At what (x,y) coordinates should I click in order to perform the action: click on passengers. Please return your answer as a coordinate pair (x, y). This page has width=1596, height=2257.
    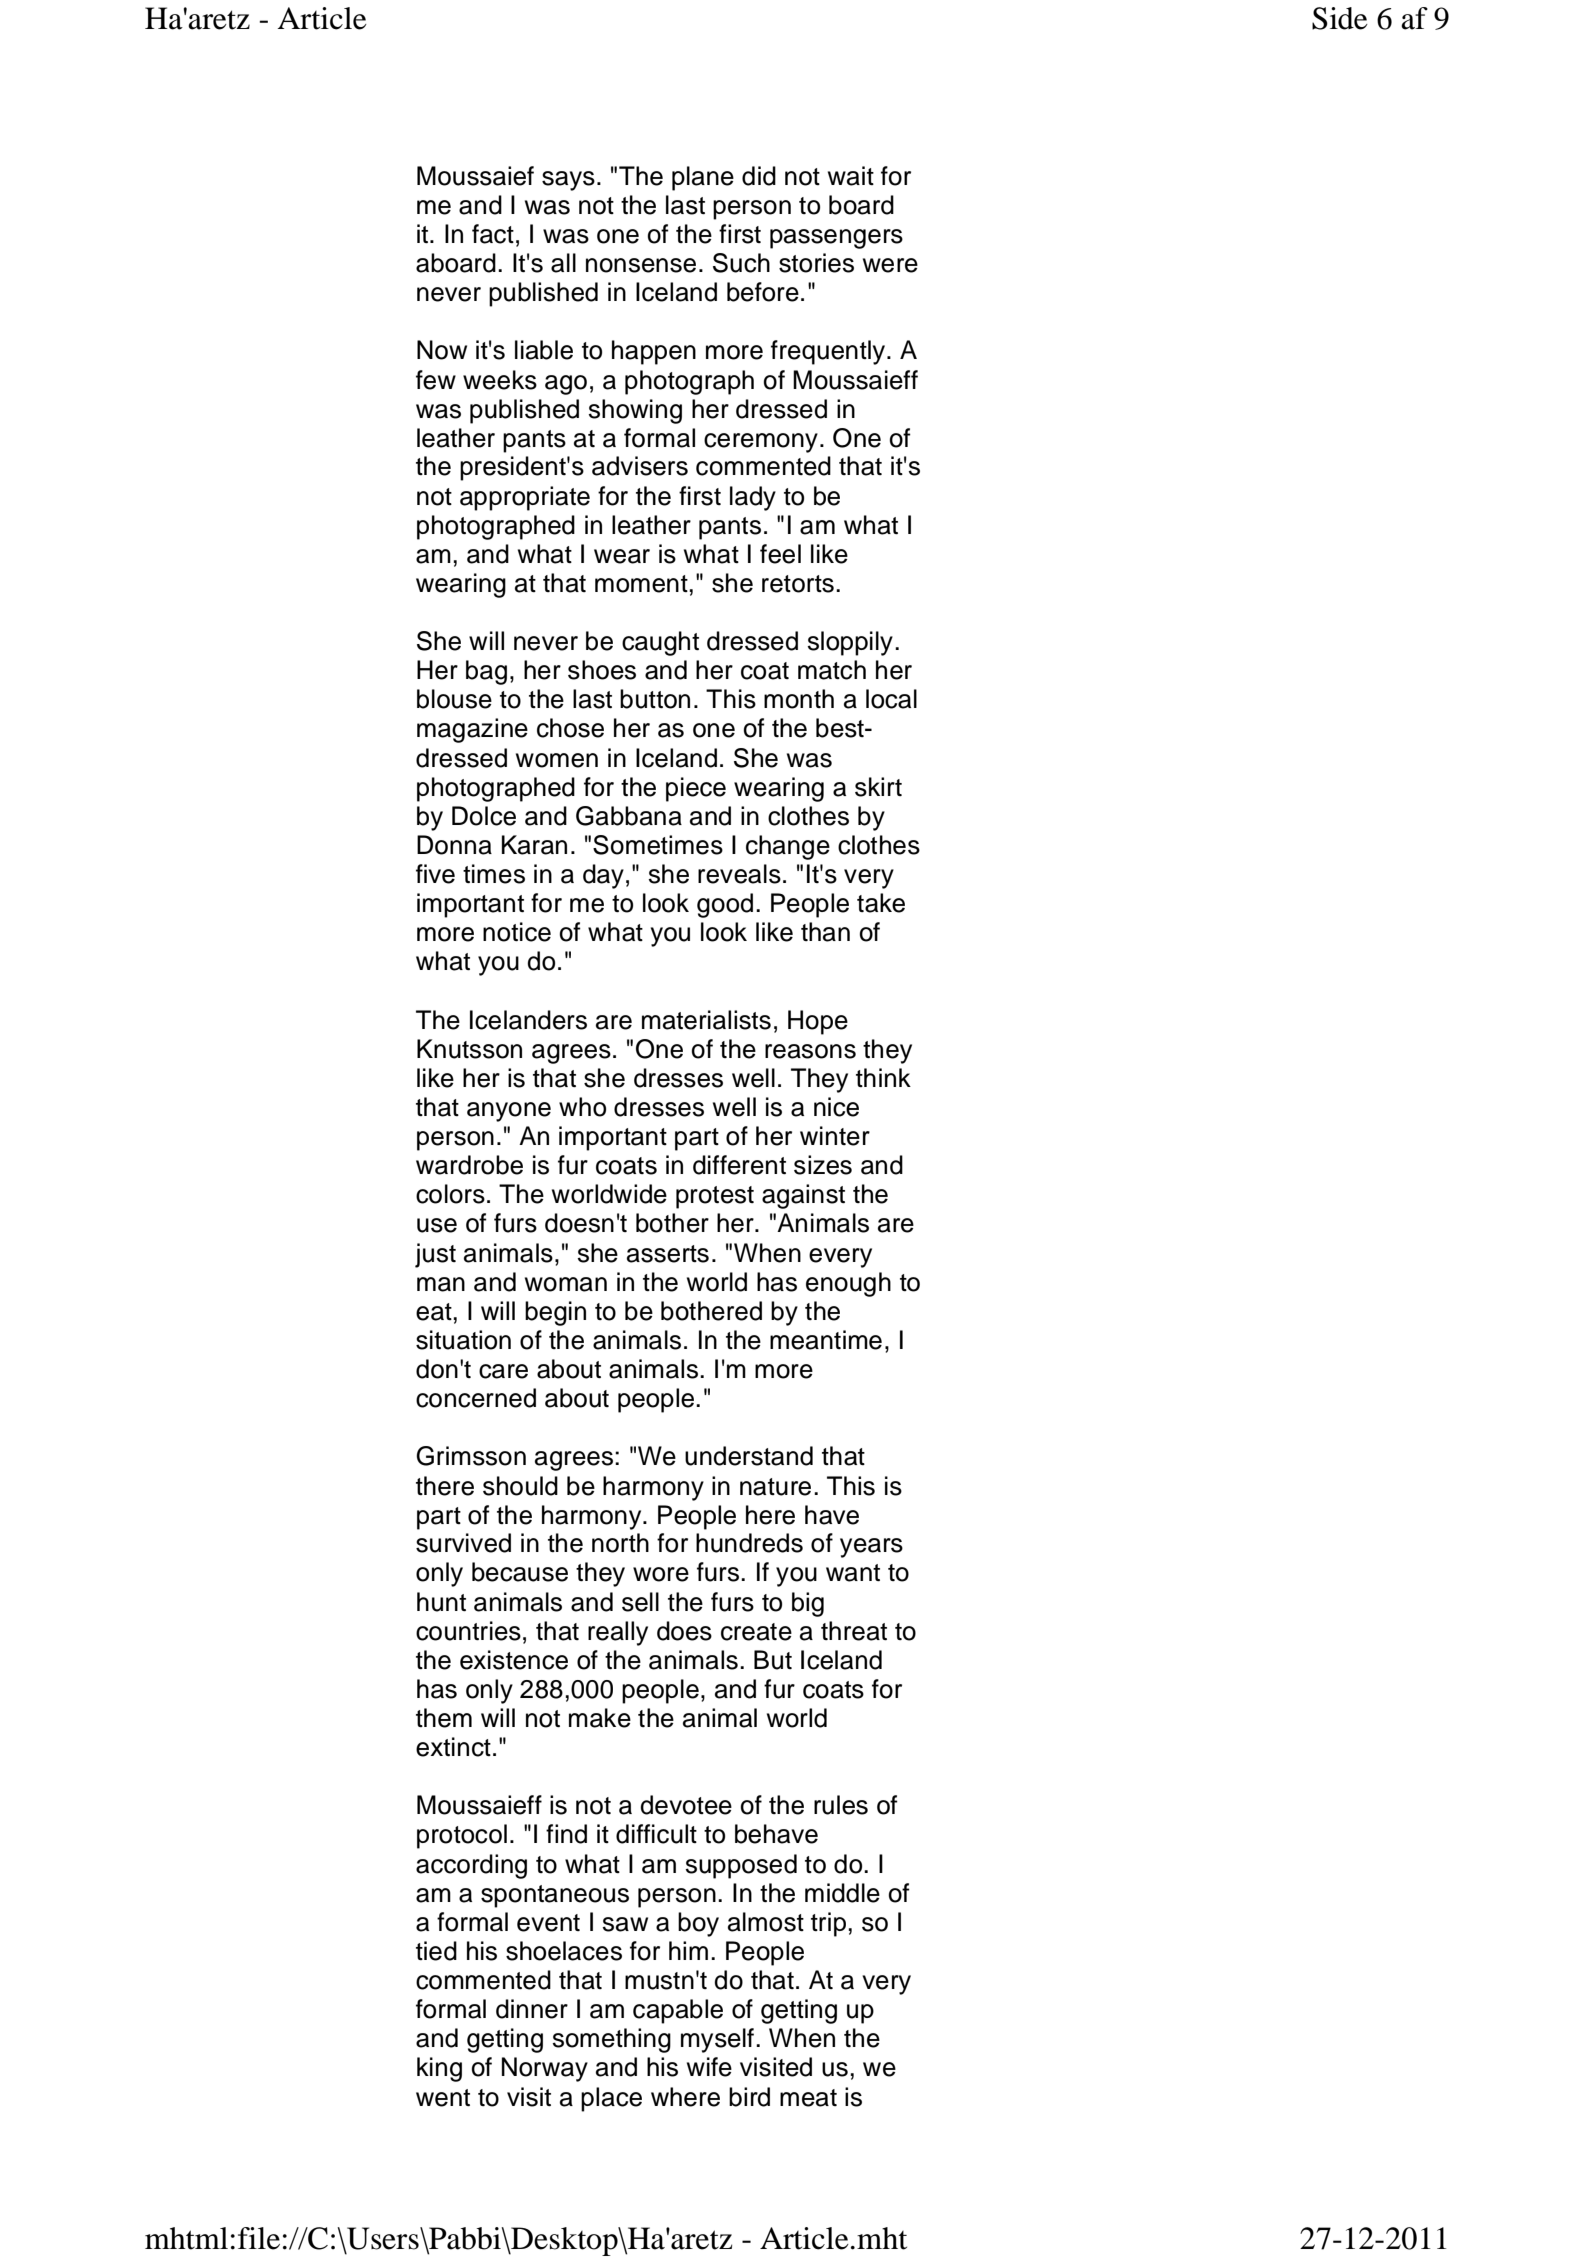
    Looking at the image, I should click on (836, 239).
